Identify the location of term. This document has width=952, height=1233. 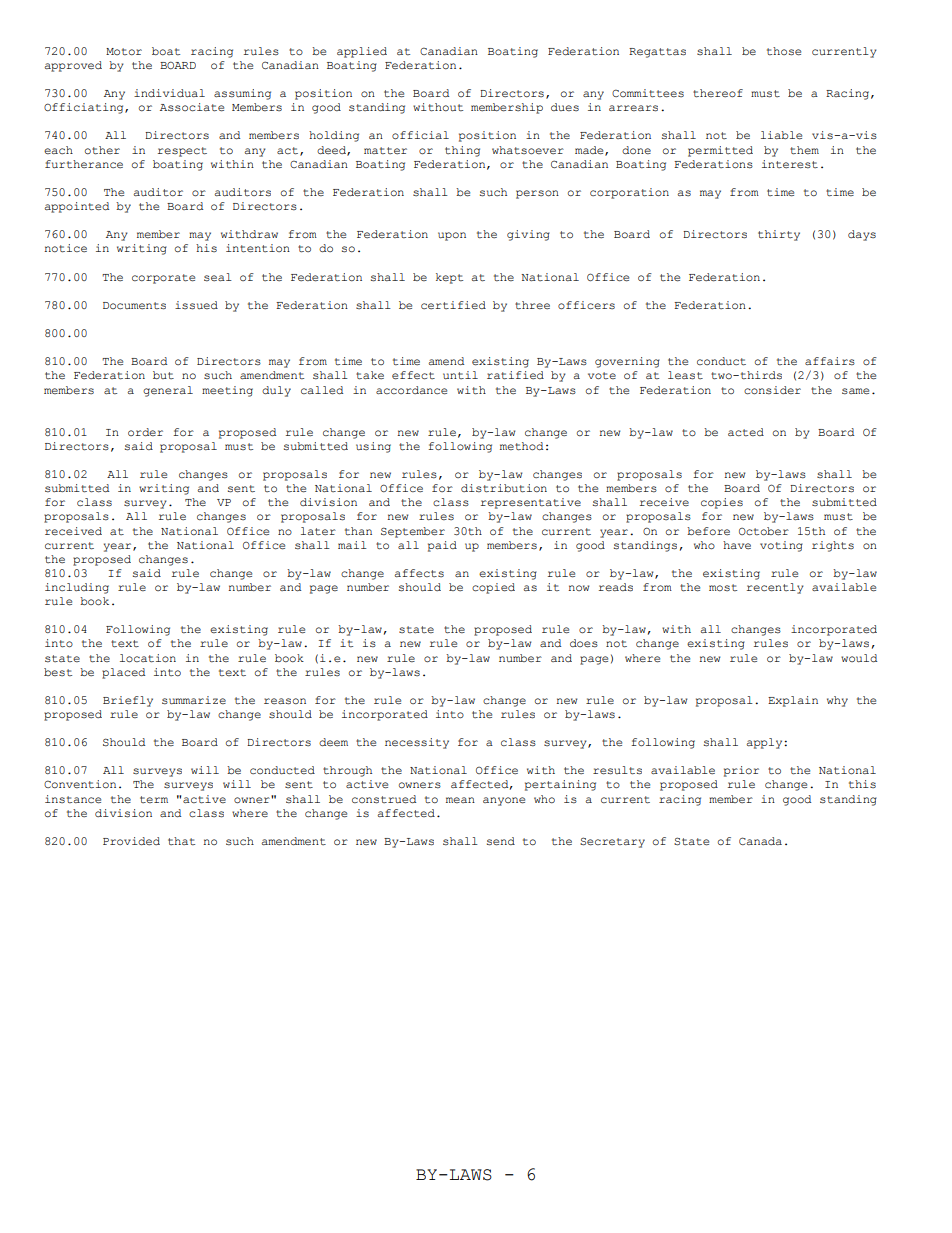
(154, 799).
